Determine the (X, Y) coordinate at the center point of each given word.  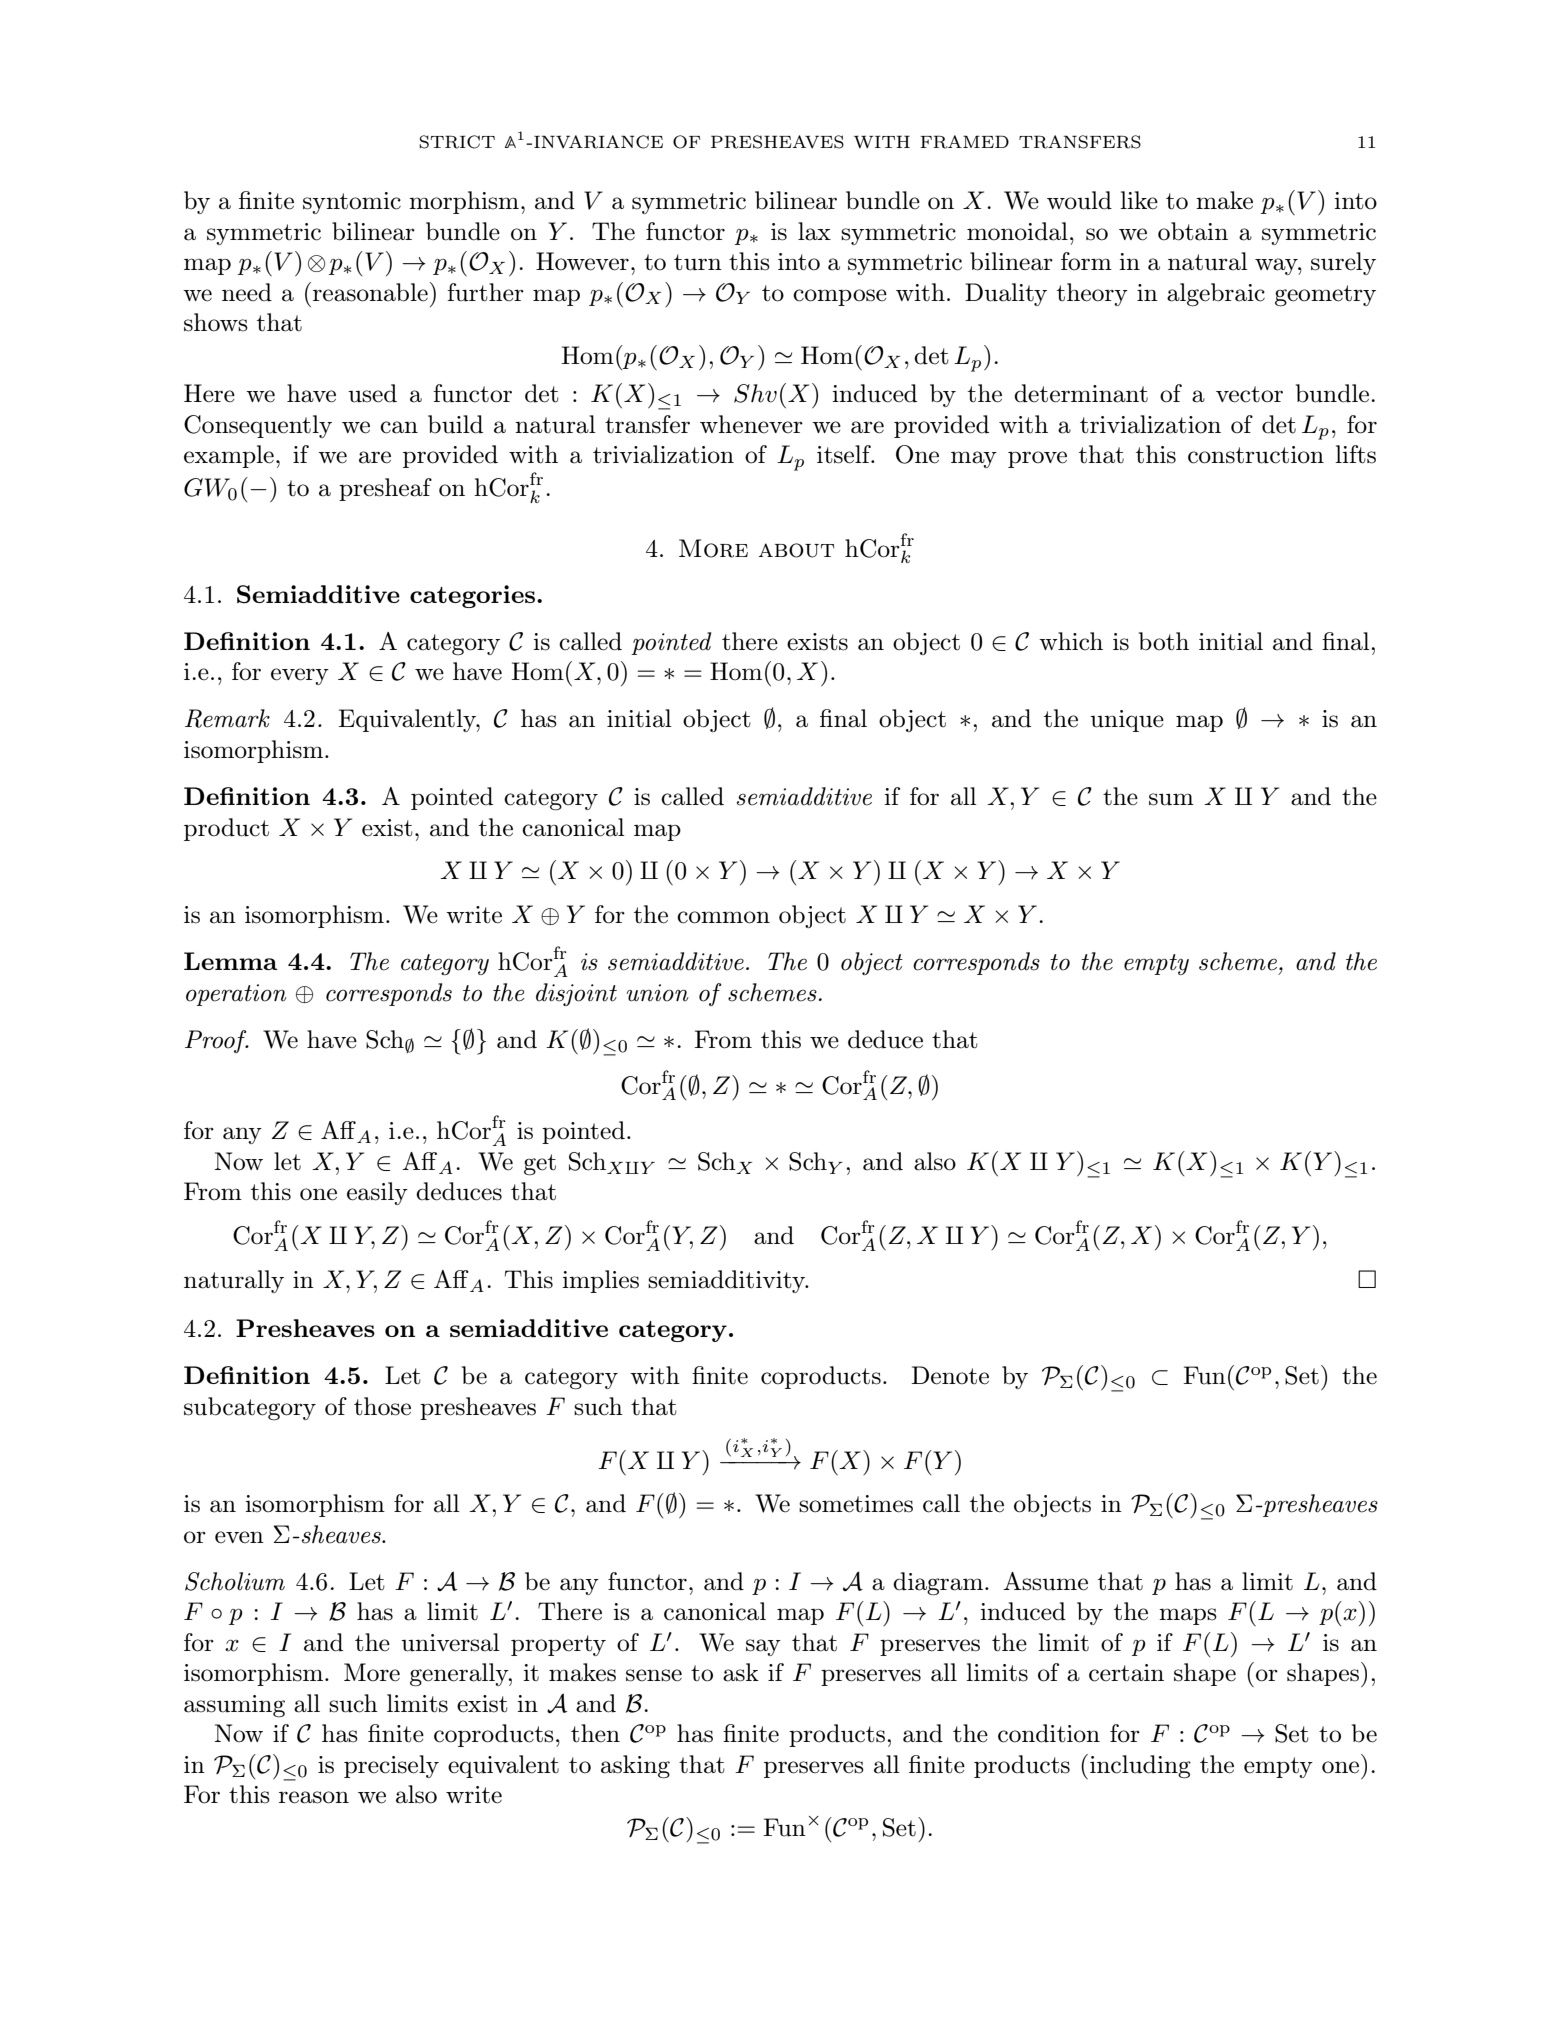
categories (472, 596)
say (763, 1647)
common (723, 917)
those (382, 1406)
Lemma (231, 961)
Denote (950, 1375)
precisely (391, 1766)
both (1164, 641)
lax (814, 231)
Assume (1045, 1581)
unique (1127, 721)
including (1140, 1767)
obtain (1193, 231)
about (796, 550)
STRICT (457, 142)
